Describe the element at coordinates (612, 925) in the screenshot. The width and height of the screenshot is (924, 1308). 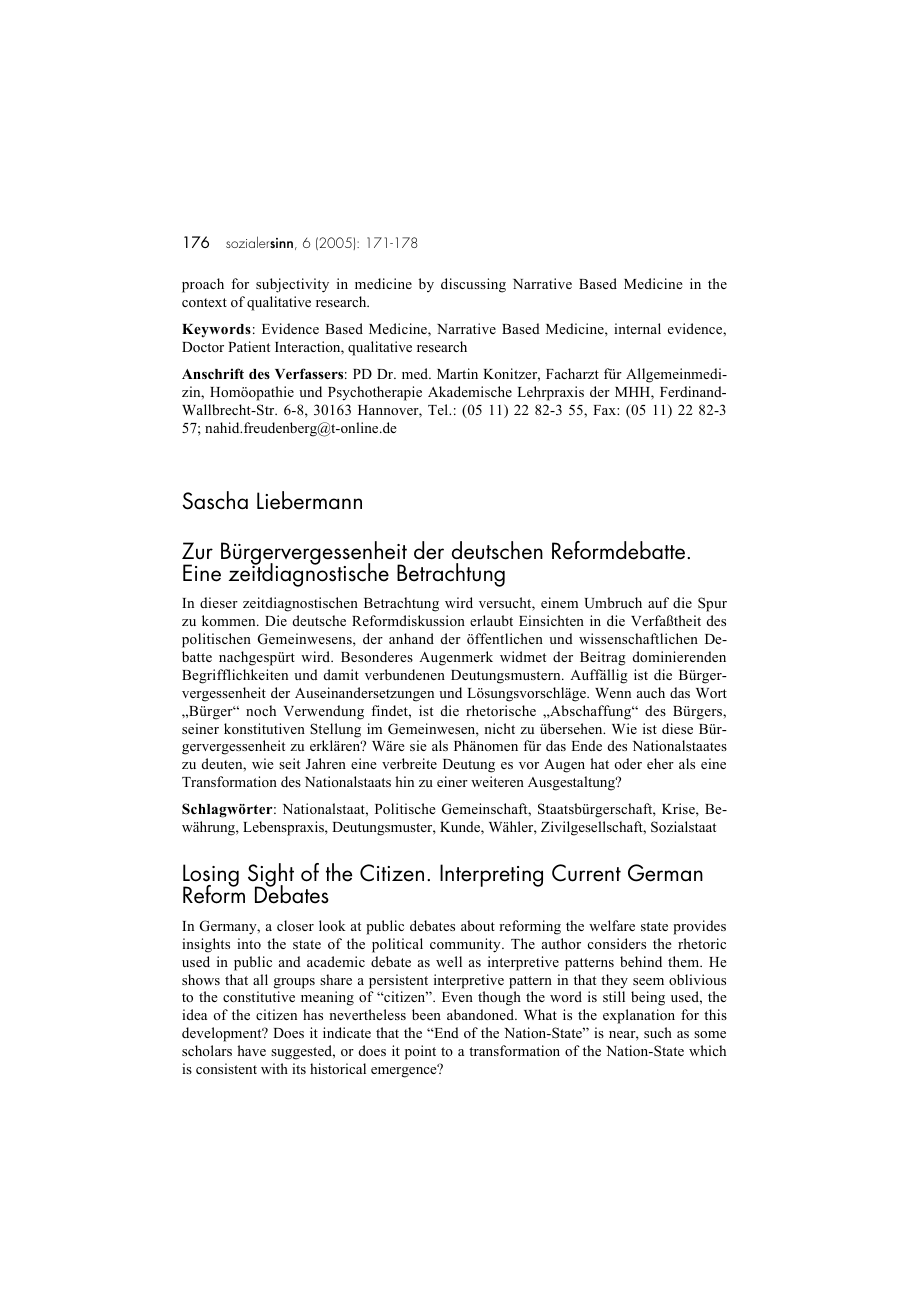
I see `welfare` at that location.
